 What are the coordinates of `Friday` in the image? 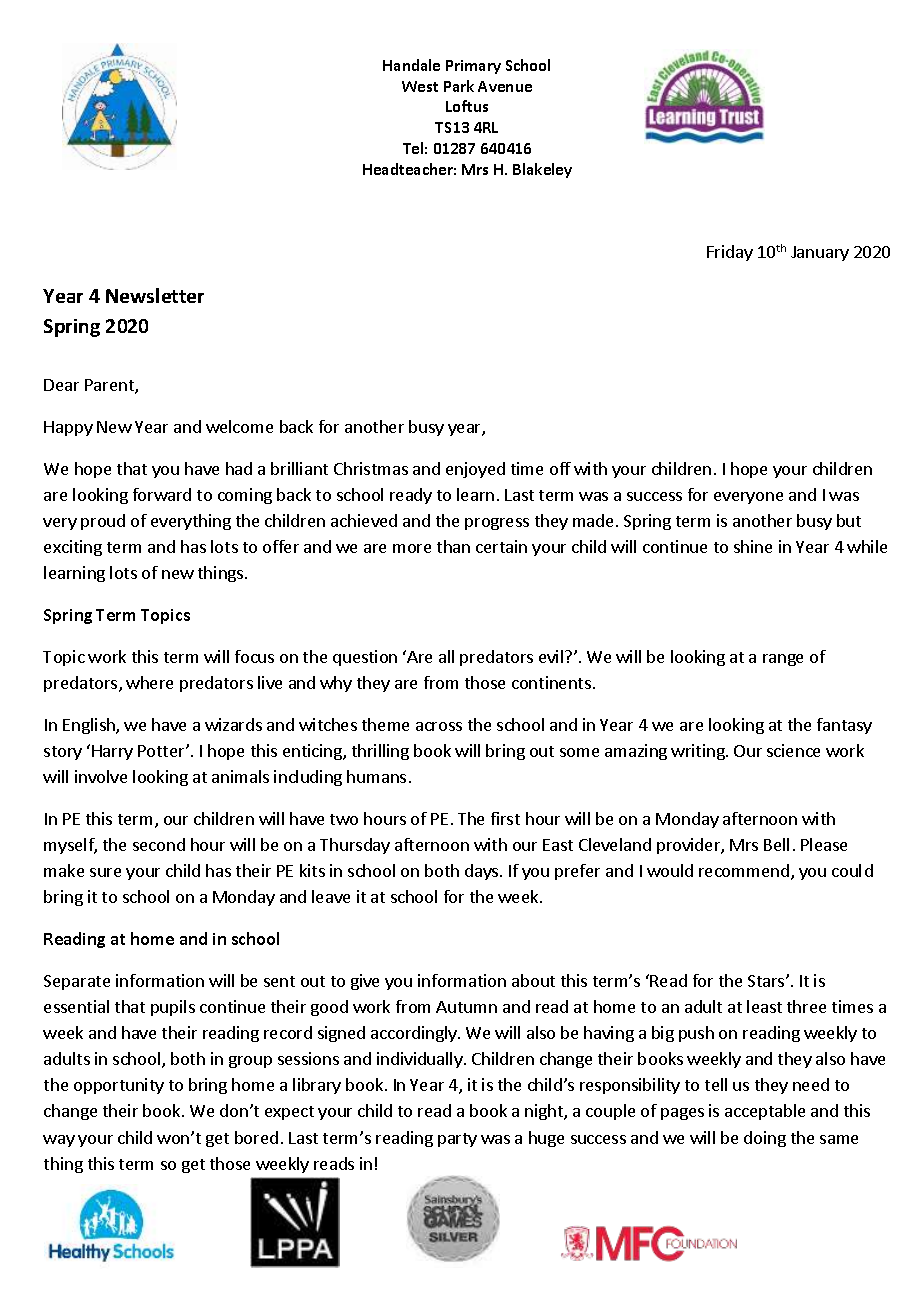 It's located at (730, 253).
